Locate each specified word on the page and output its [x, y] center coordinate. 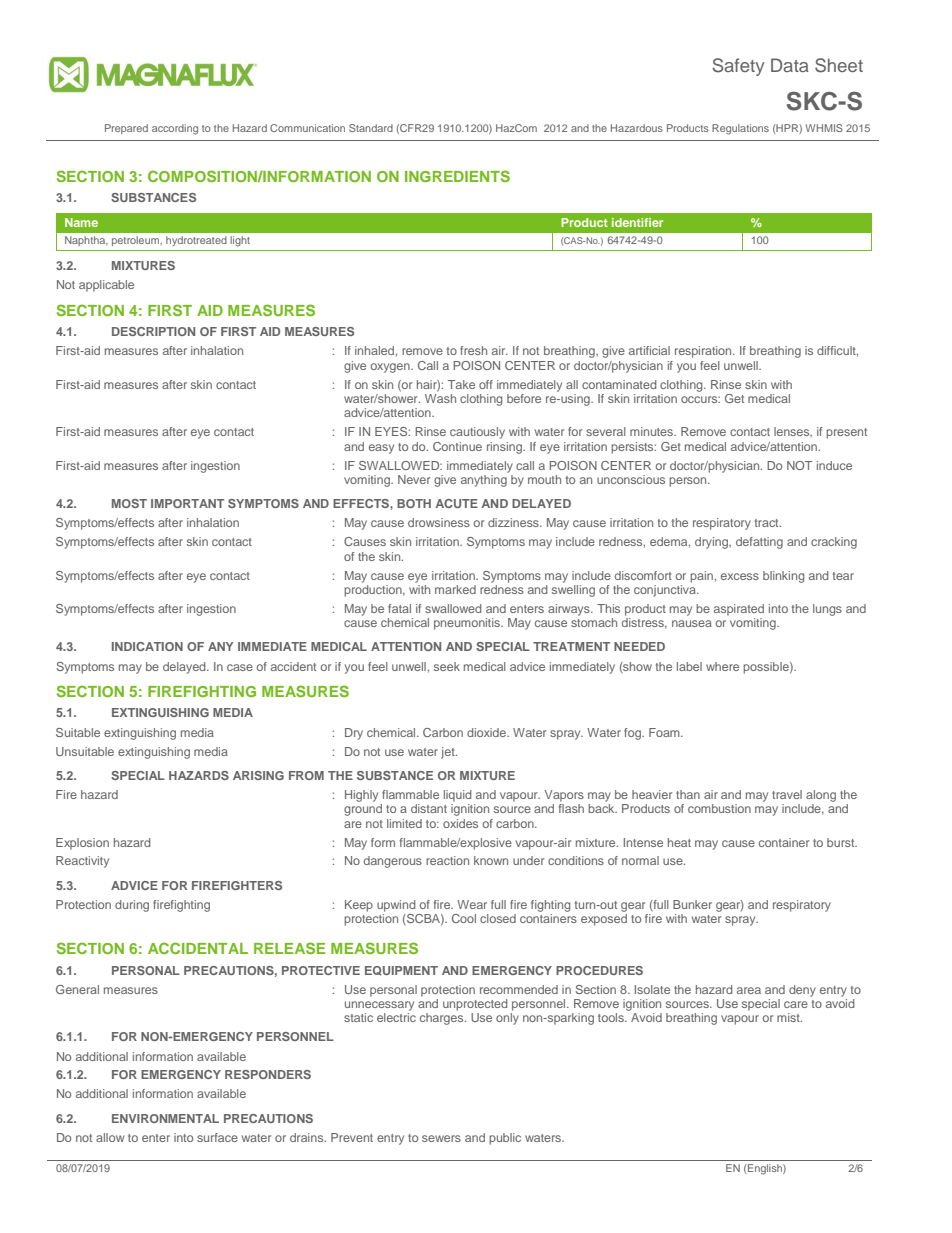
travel [787, 794]
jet [449, 753]
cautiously [477, 433]
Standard [371, 128]
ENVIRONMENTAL [165, 1118]
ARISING [258, 775]
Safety [738, 67]
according [175, 129]
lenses [793, 432]
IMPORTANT [187, 503]
